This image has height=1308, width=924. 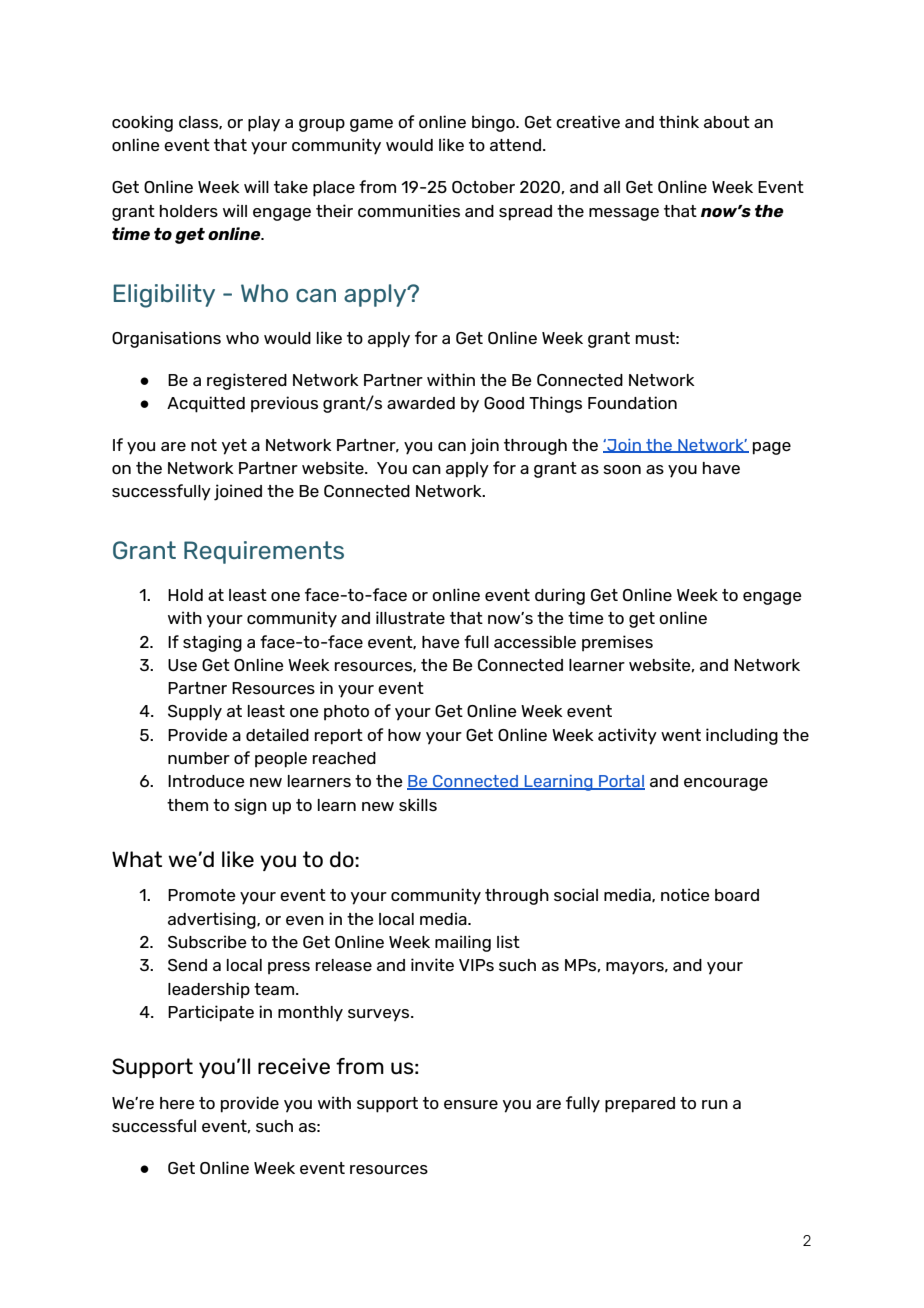 What do you see at coordinates (685, 894) in the image?
I see `notice` at bounding box center [685, 894].
